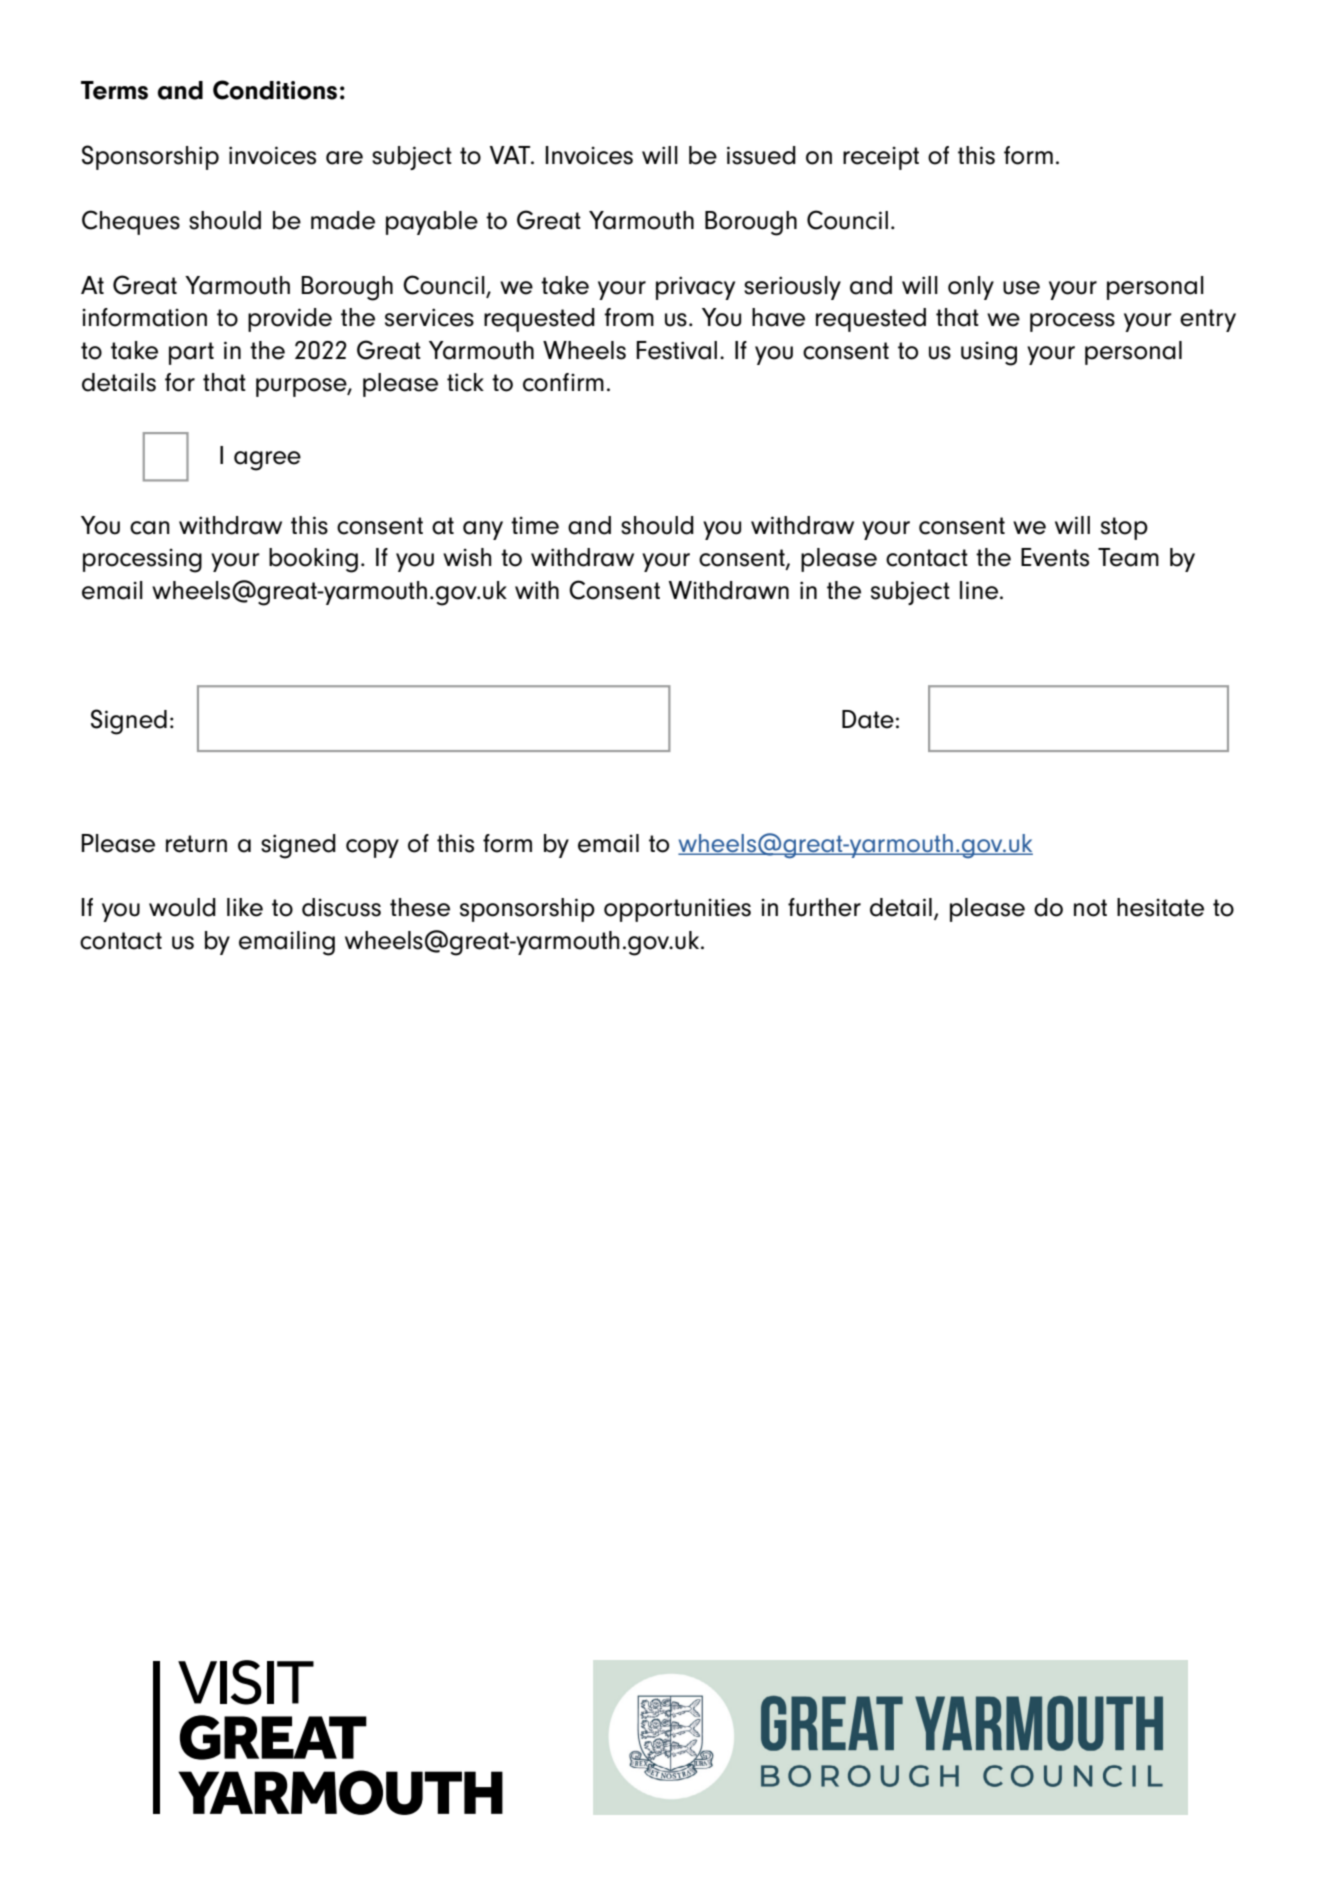 The height and width of the screenshot is (1896, 1341). I want to click on using, so click(989, 353).
